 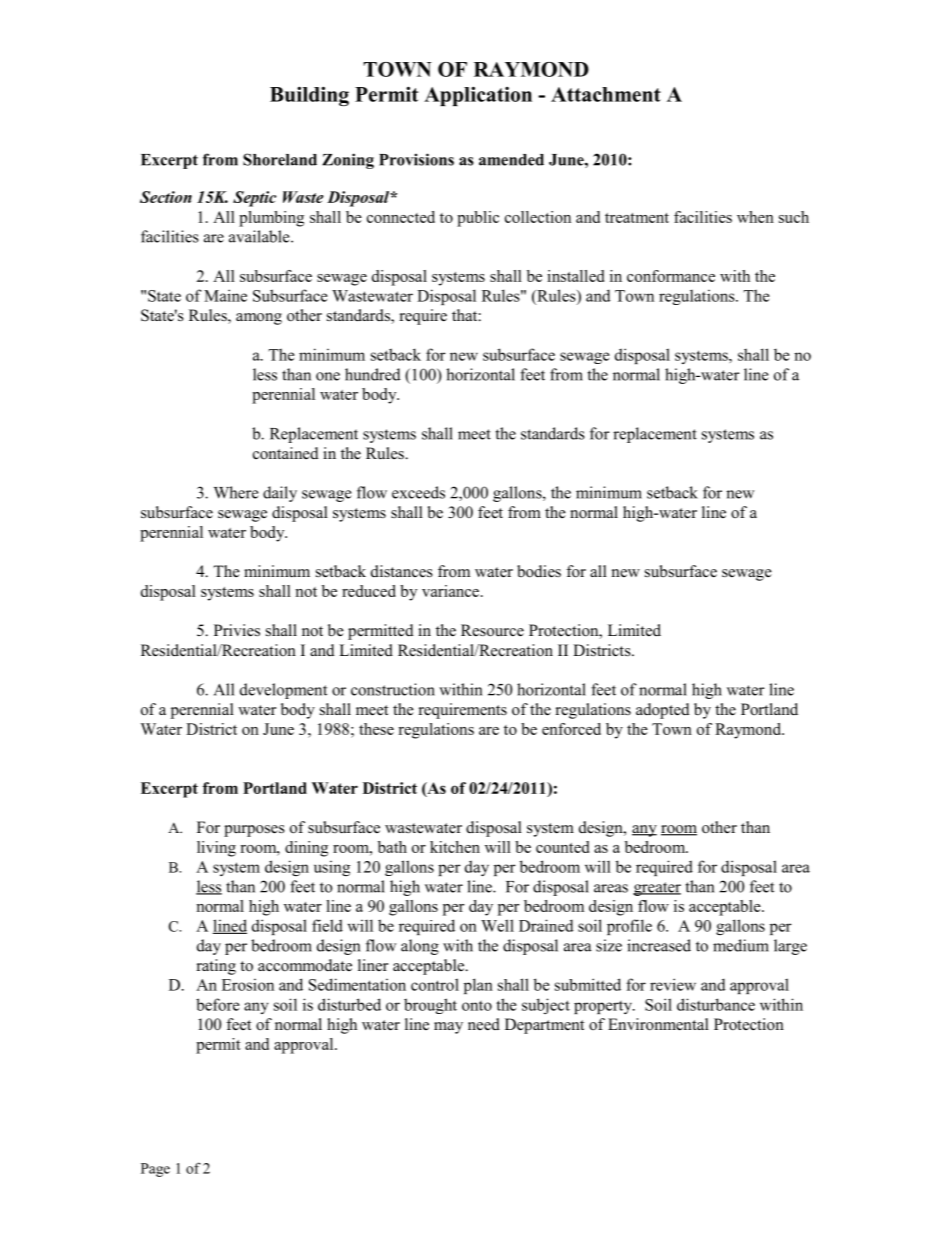 I want to click on Where, so click(x=236, y=492).
